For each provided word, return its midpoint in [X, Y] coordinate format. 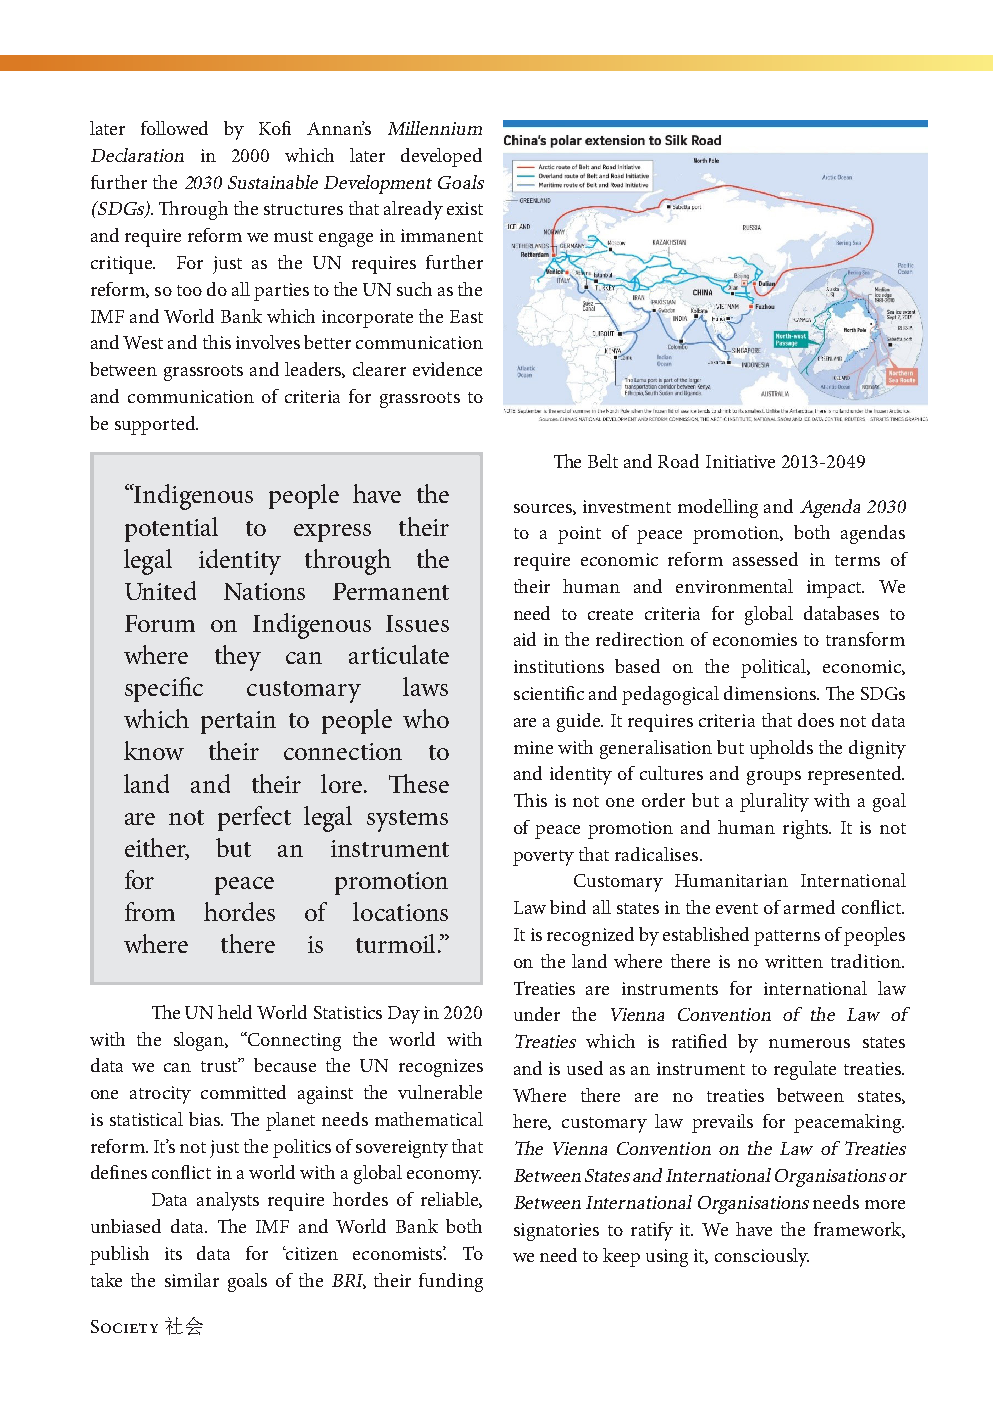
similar [192, 1280]
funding [451, 1282]
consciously [762, 1257]
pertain [238, 722]
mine [533, 747]
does [816, 720]
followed [174, 128]
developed [441, 157]
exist [465, 208]
